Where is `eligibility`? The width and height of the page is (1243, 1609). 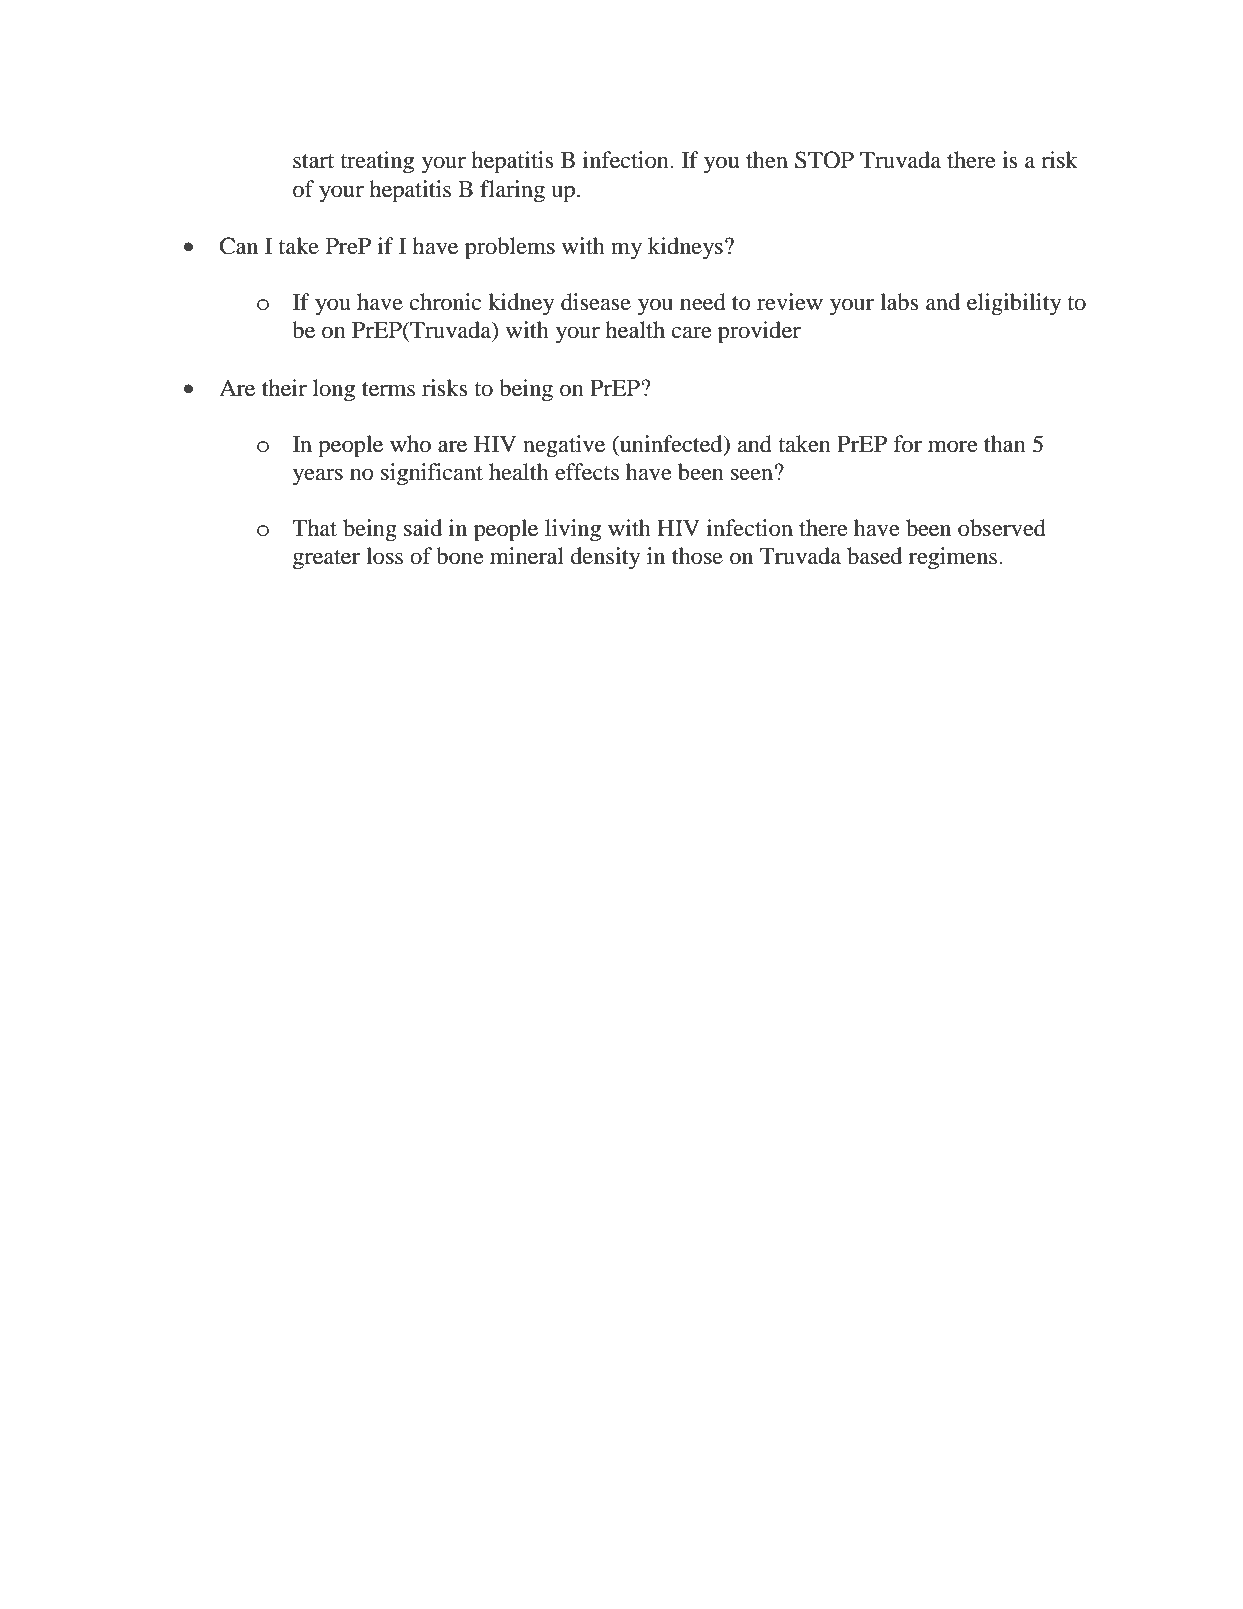 eligibility is located at coordinates (1014, 304).
